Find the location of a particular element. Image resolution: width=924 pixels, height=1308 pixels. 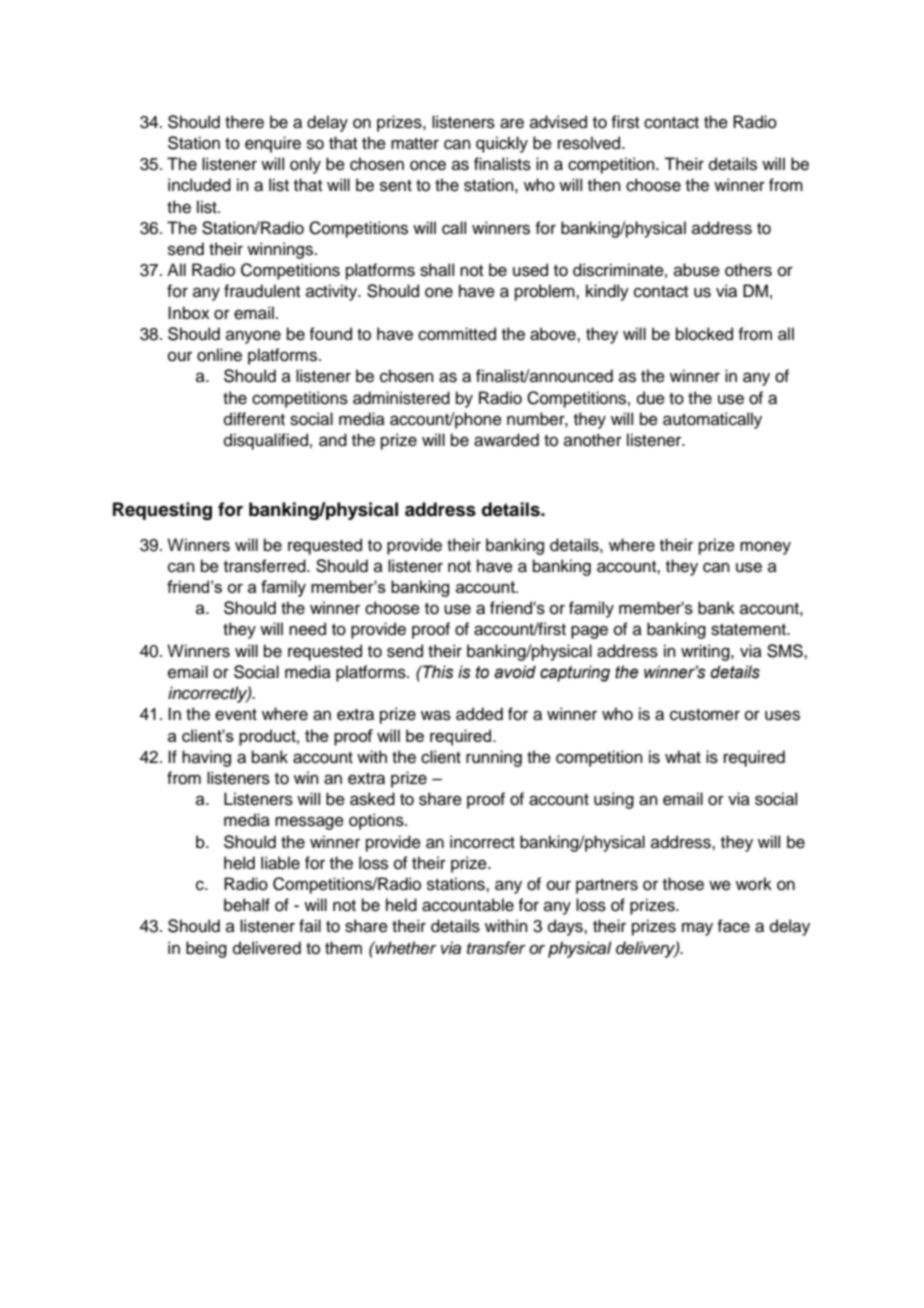

quickly is located at coordinates (502, 144).
